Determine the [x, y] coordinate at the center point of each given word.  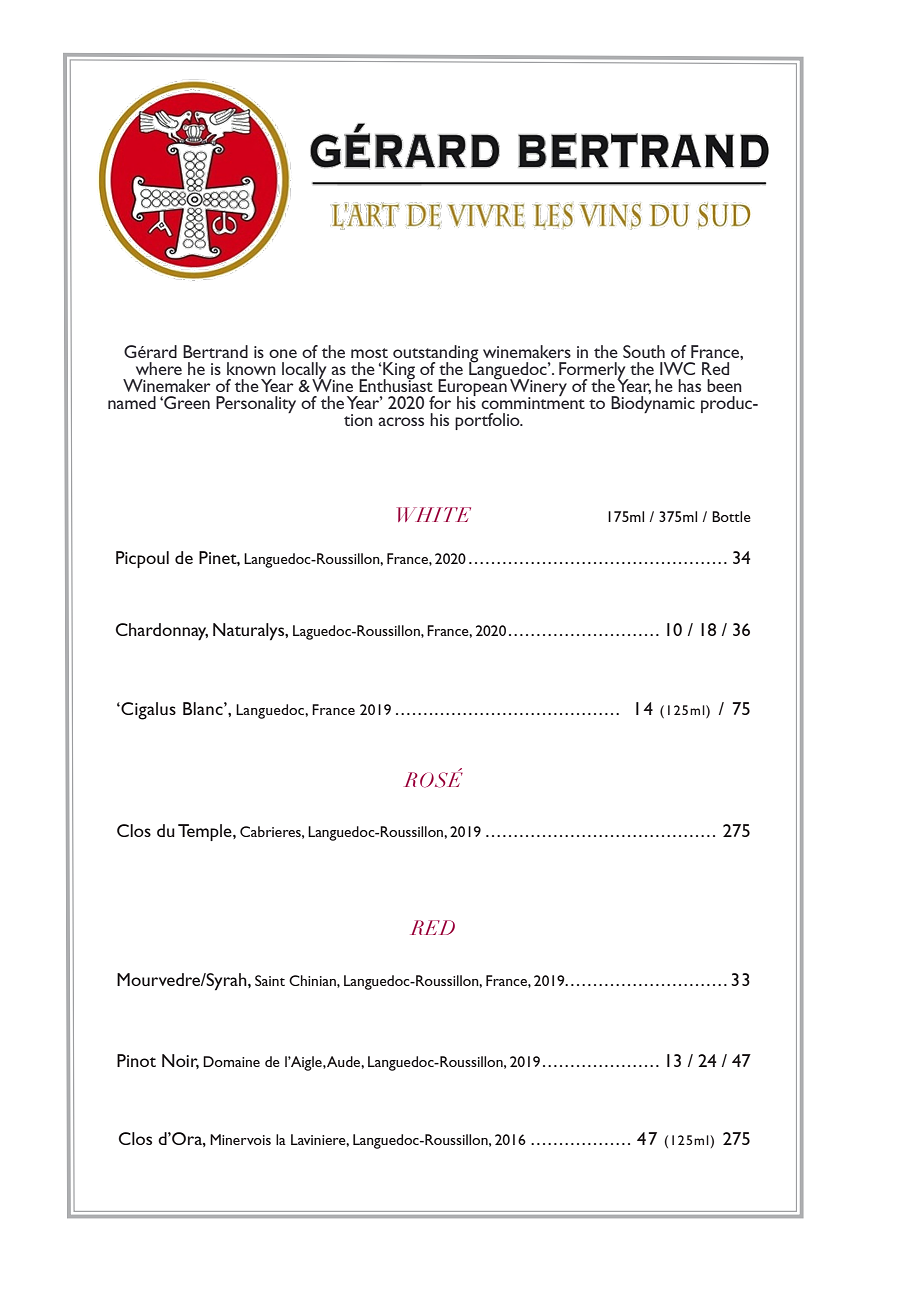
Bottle [731, 516]
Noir [180, 1061]
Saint [270, 980]
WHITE [434, 514]
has [689, 385]
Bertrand [215, 351]
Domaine [231, 1061]
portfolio [488, 421]
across [401, 421]
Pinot [136, 1060]
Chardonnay [162, 632]
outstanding [435, 354]
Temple [206, 832]
